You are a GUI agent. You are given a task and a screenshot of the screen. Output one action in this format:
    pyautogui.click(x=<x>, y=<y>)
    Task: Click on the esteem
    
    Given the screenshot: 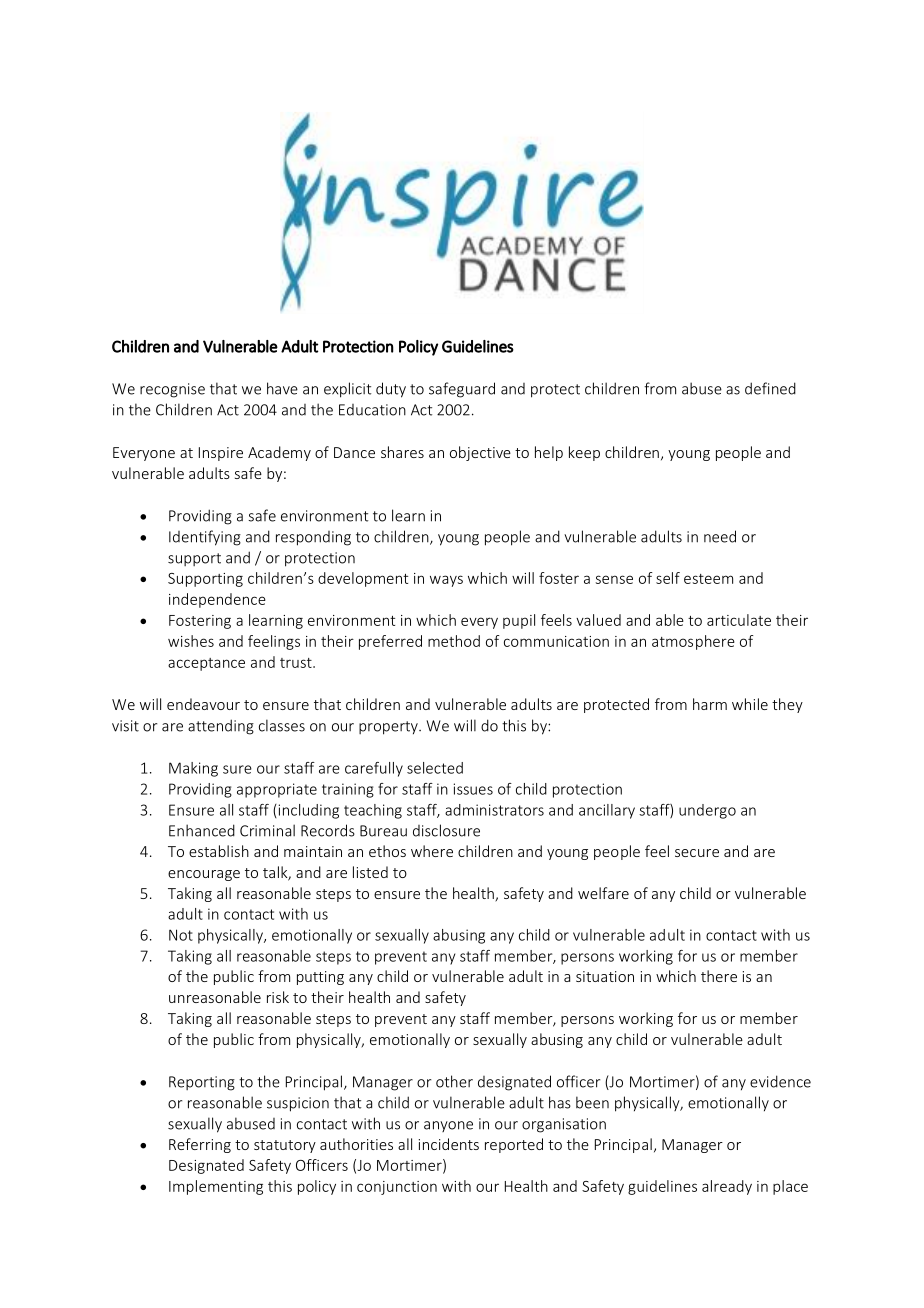 What is the action you would take?
    pyautogui.click(x=708, y=579)
